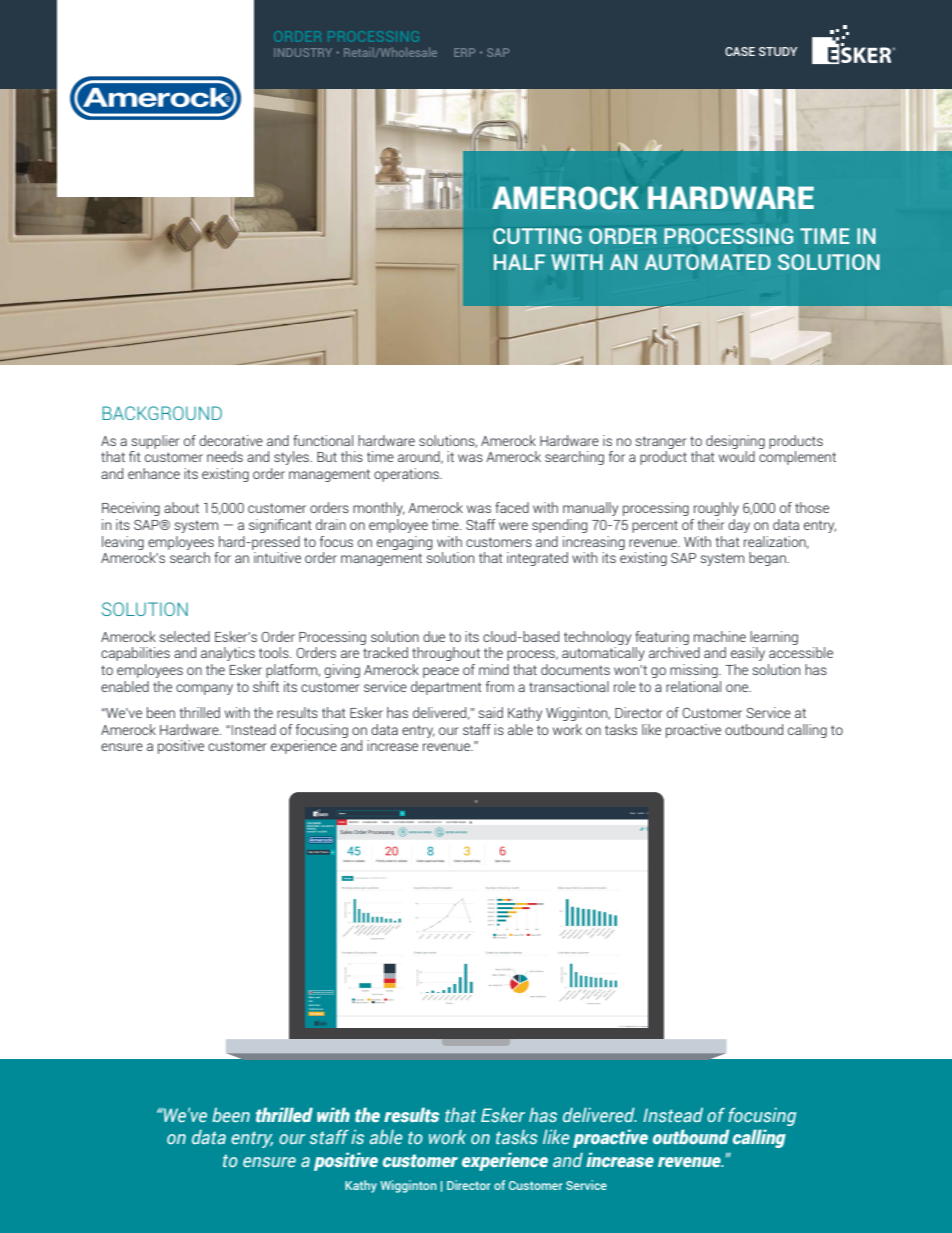 The height and width of the page is (1233, 952). Describe the element at coordinates (303, 52) in the page. I see `INDUSTRY` at that location.
